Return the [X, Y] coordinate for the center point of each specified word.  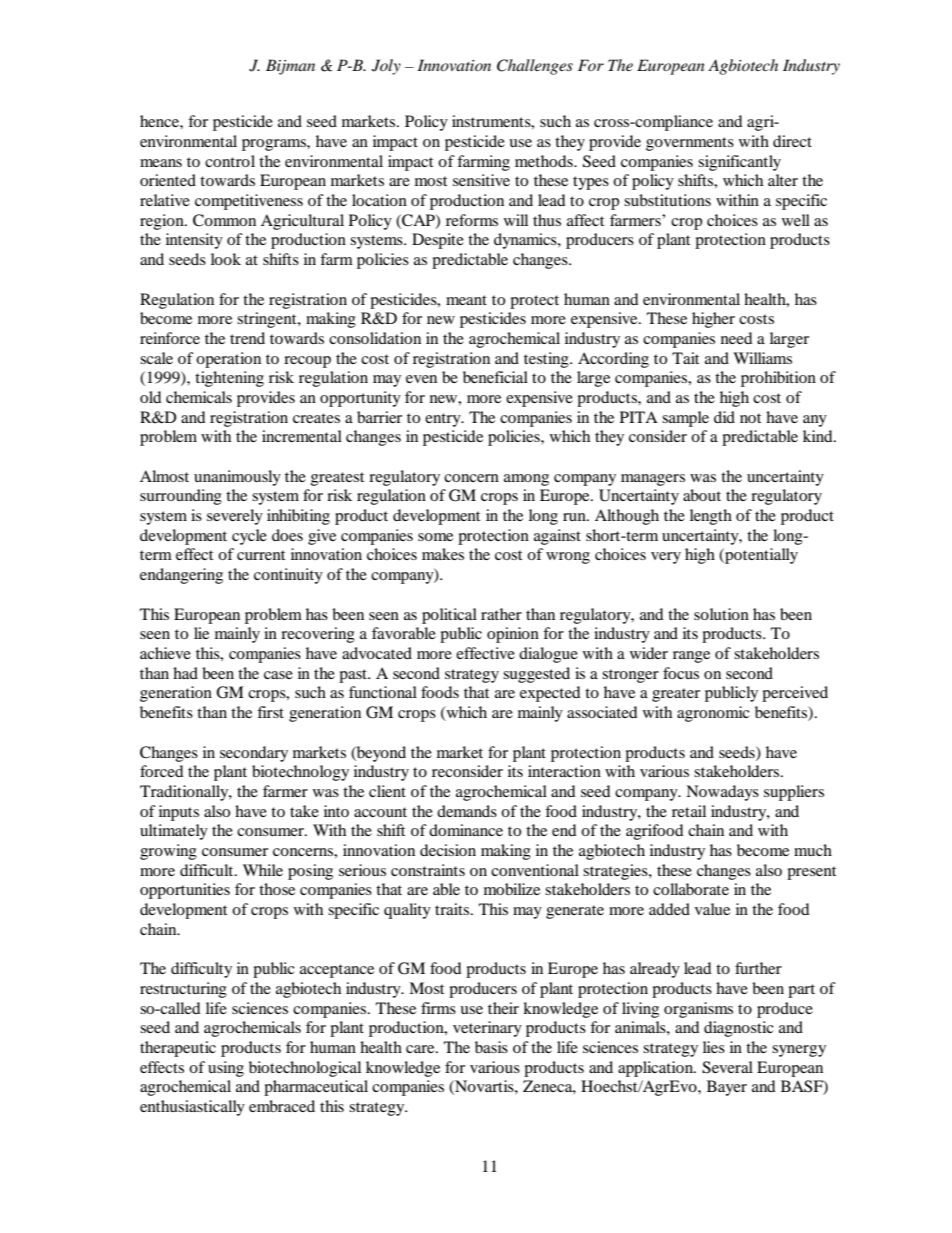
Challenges [535, 67]
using [226, 1069]
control [230, 161]
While [263, 870]
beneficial [495, 377]
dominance [466, 830]
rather [501, 614]
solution [721, 614]
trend [247, 338]
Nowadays [722, 793]
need [737, 338]
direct [792, 141]
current [261, 555]
